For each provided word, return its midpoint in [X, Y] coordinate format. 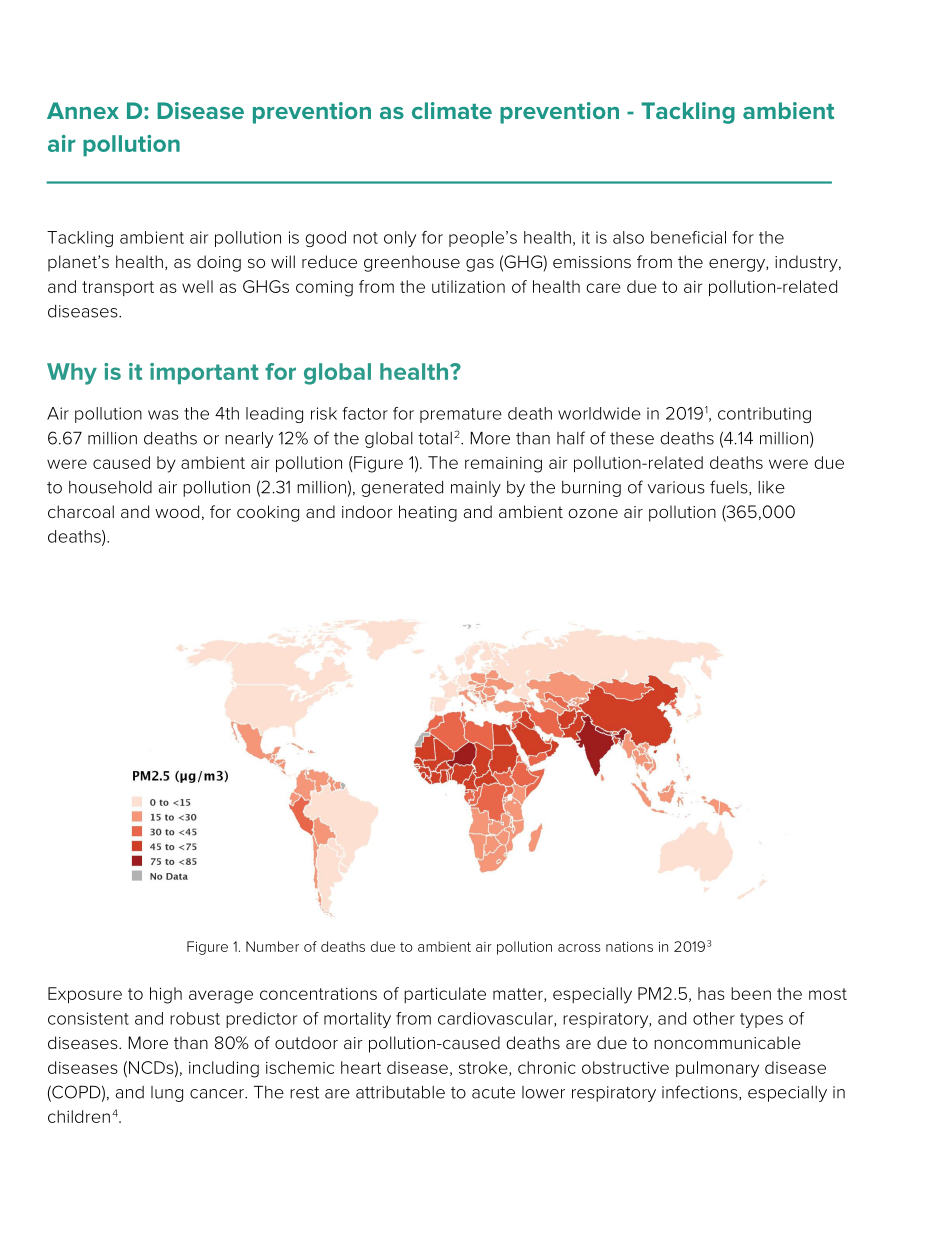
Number [272, 946]
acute [493, 1092]
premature [461, 415]
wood [177, 511]
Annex [83, 110]
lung [167, 1094]
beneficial [688, 237]
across [579, 948]
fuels [730, 488]
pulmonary [717, 1069]
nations [629, 947]
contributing [764, 415]
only [400, 239]
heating [428, 513]
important [204, 373]
